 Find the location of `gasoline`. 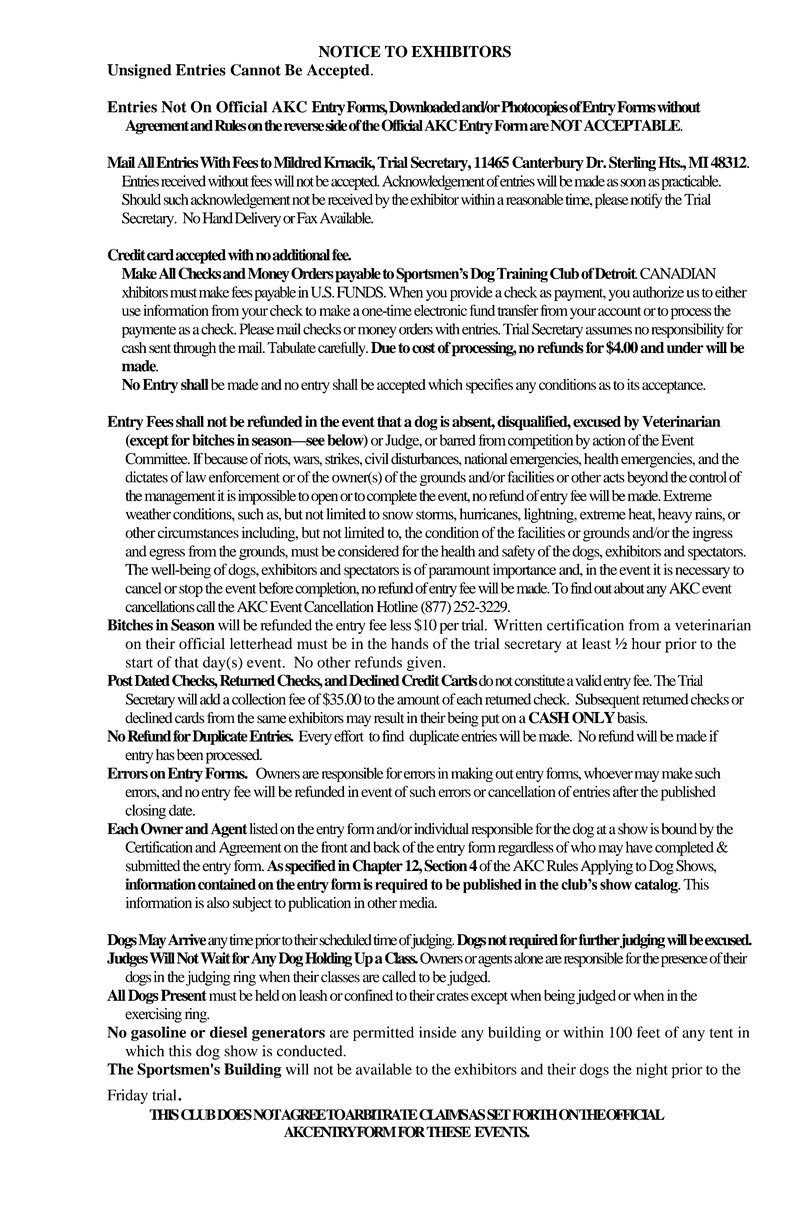

gasoline is located at coordinates (158, 1033).
